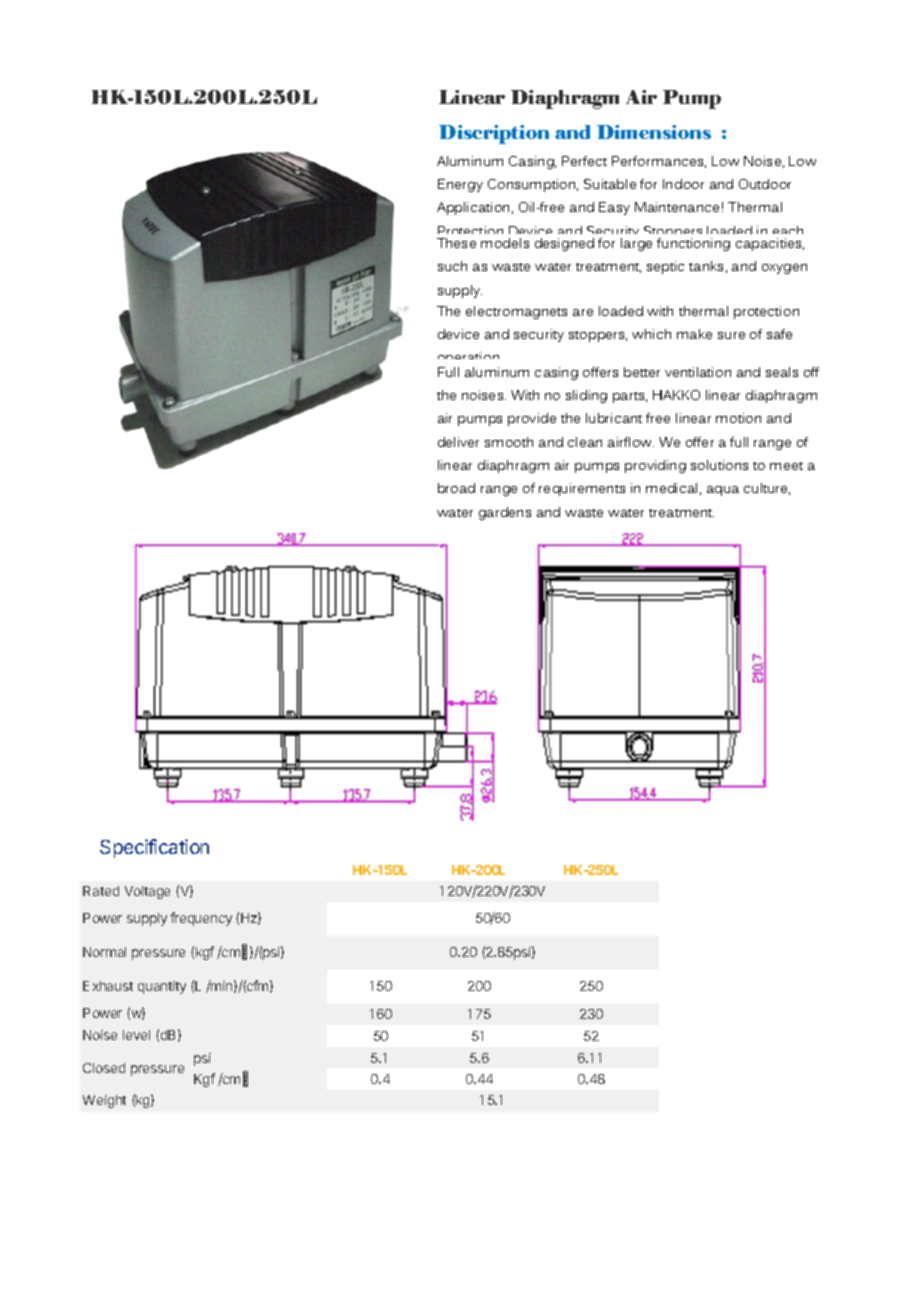 Image resolution: width=924 pixels, height=1308 pixels. I want to click on level, so click(136, 1035).
